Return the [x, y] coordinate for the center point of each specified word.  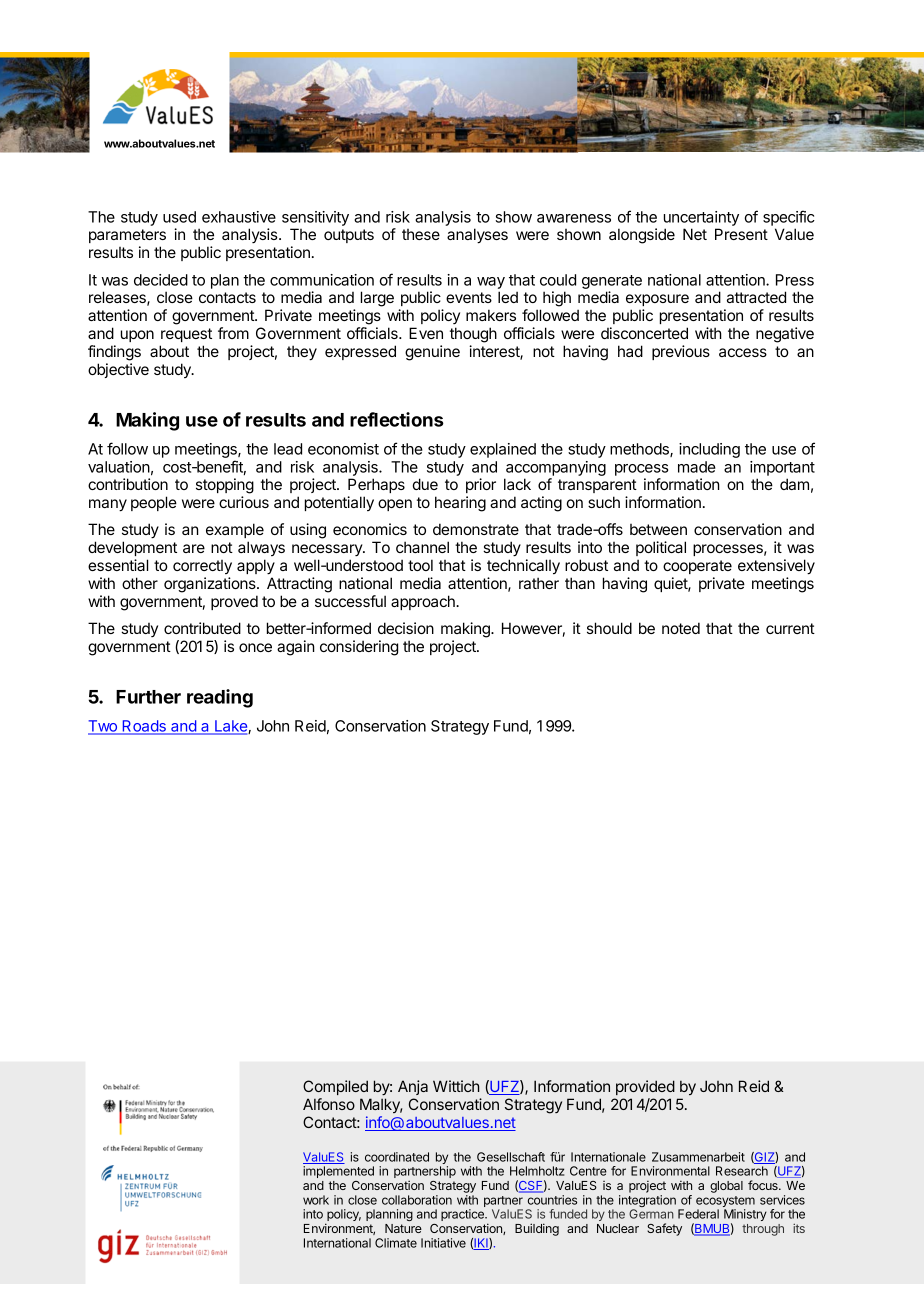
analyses [477, 236]
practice [463, 1215]
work [316, 1200]
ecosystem [725, 1203]
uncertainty [701, 218]
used [179, 217]
